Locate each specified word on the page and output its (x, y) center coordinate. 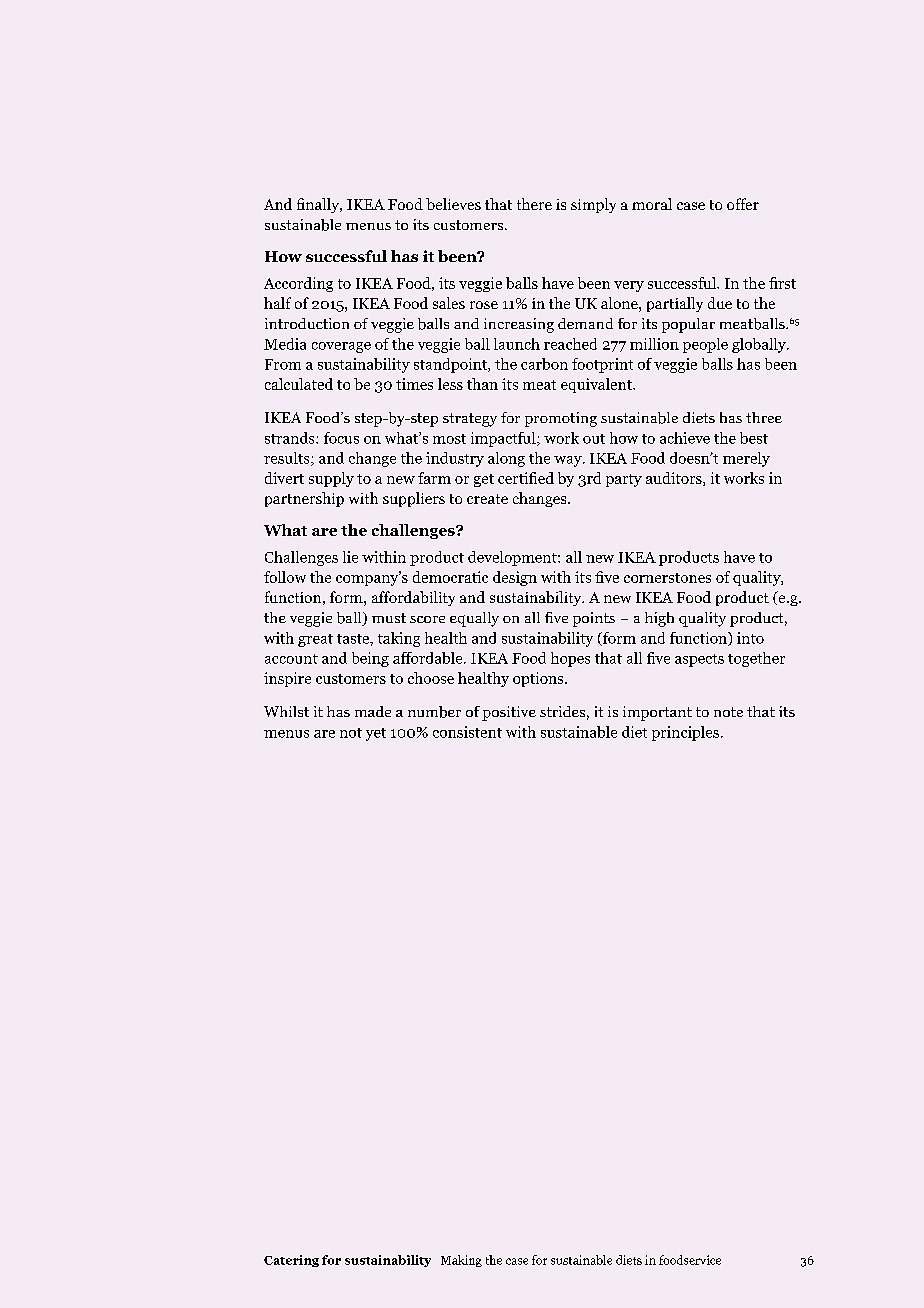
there (534, 204)
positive (509, 713)
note (728, 712)
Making (461, 1261)
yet (376, 734)
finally (319, 205)
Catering (291, 1261)
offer (743, 204)
